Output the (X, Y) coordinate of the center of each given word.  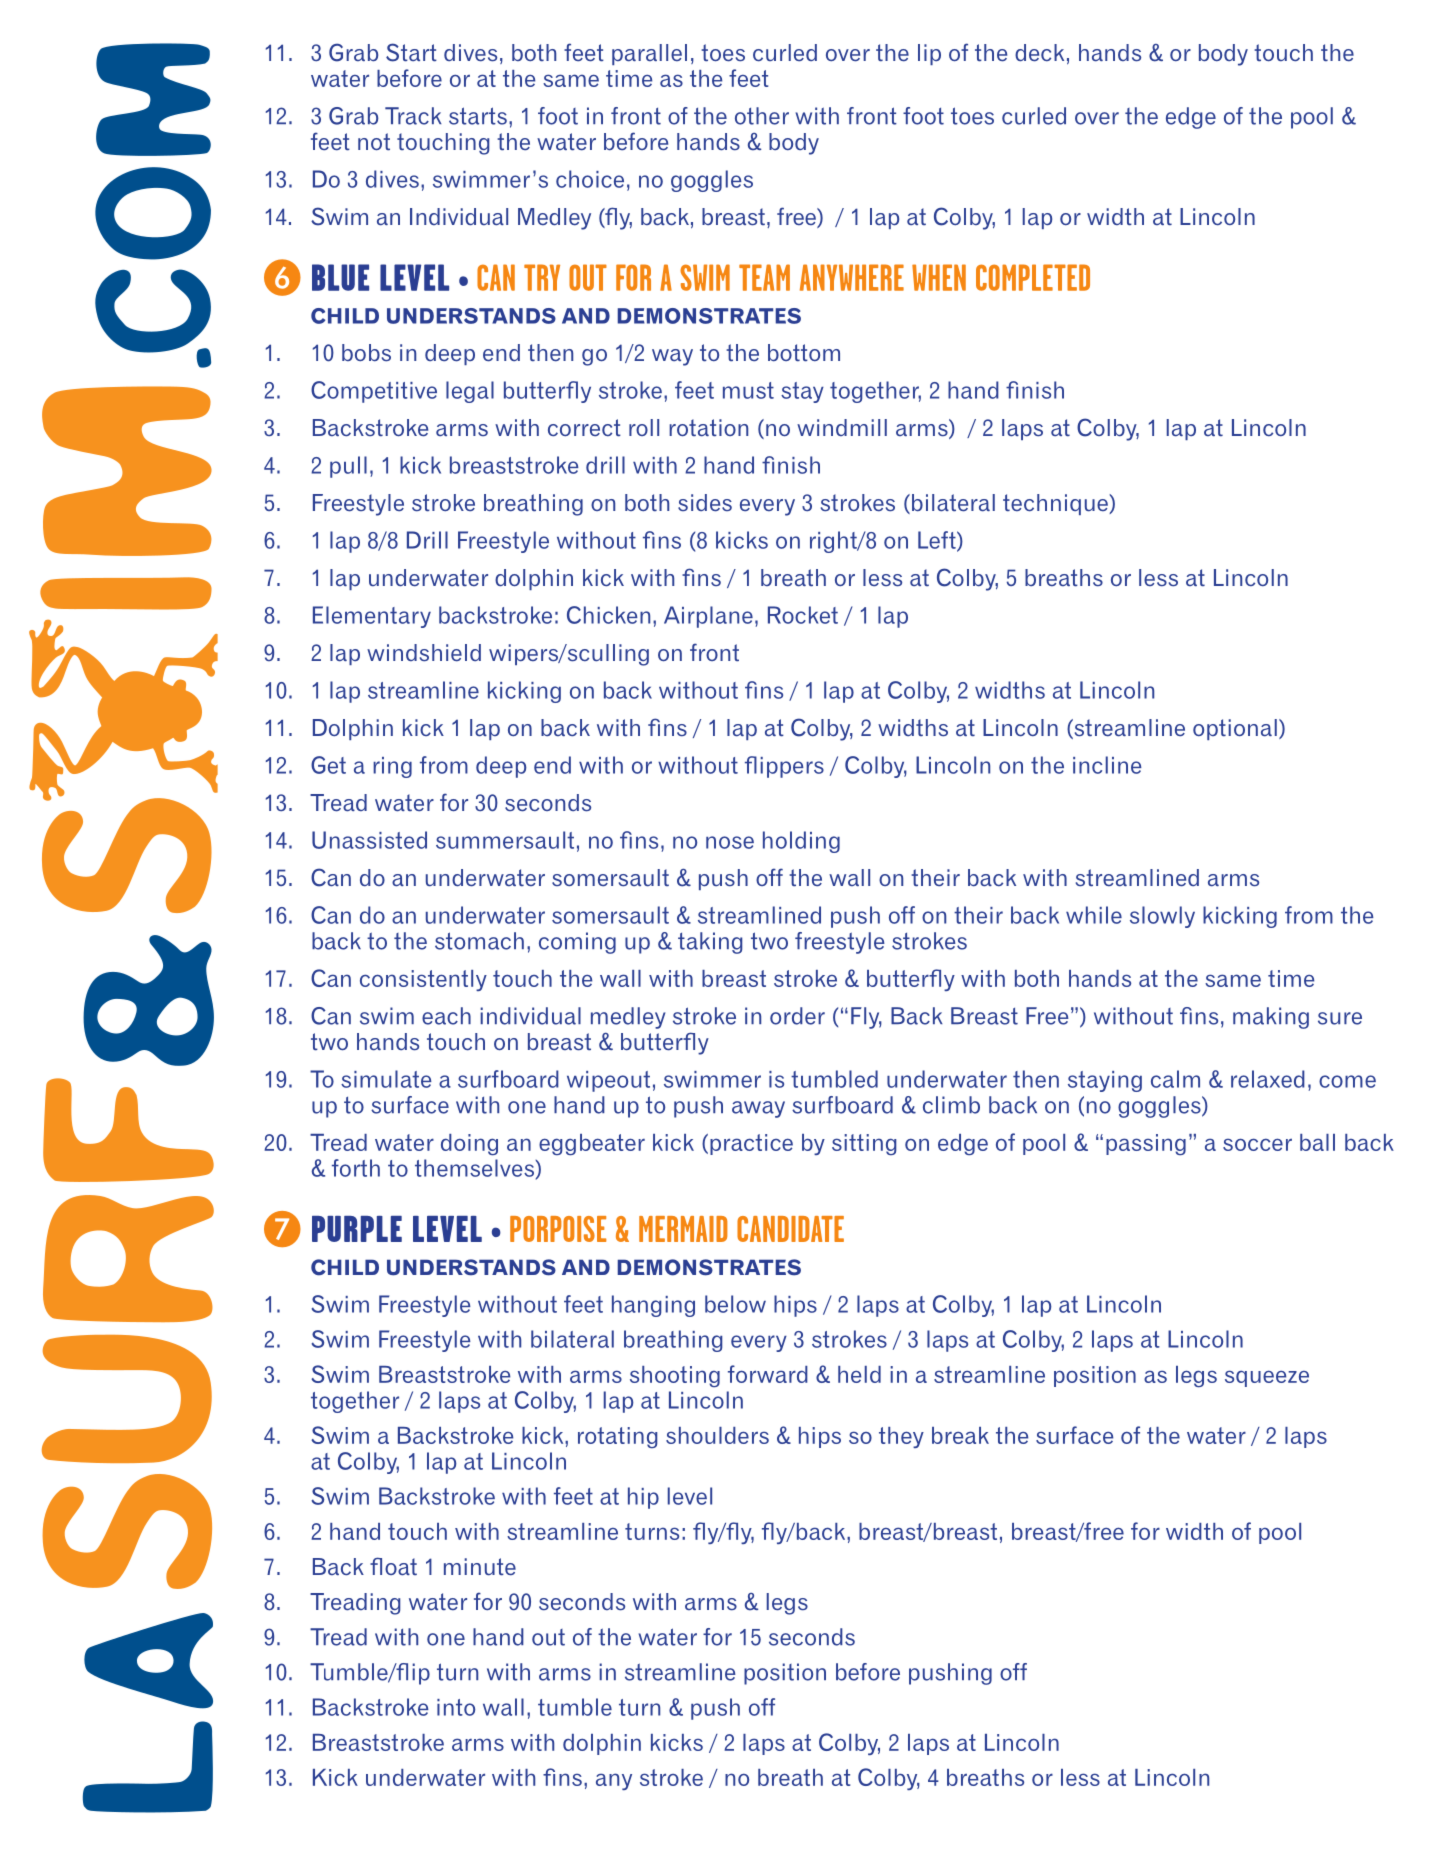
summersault (505, 840)
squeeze (1267, 1378)
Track (413, 116)
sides (705, 503)
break (960, 1435)
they (901, 1437)
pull (348, 467)
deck (1039, 53)
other (762, 116)
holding (801, 842)
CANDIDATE (790, 1229)
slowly (1162, 917)
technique (1056, 504)
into (456, 1707)
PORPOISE (558, 1229)
